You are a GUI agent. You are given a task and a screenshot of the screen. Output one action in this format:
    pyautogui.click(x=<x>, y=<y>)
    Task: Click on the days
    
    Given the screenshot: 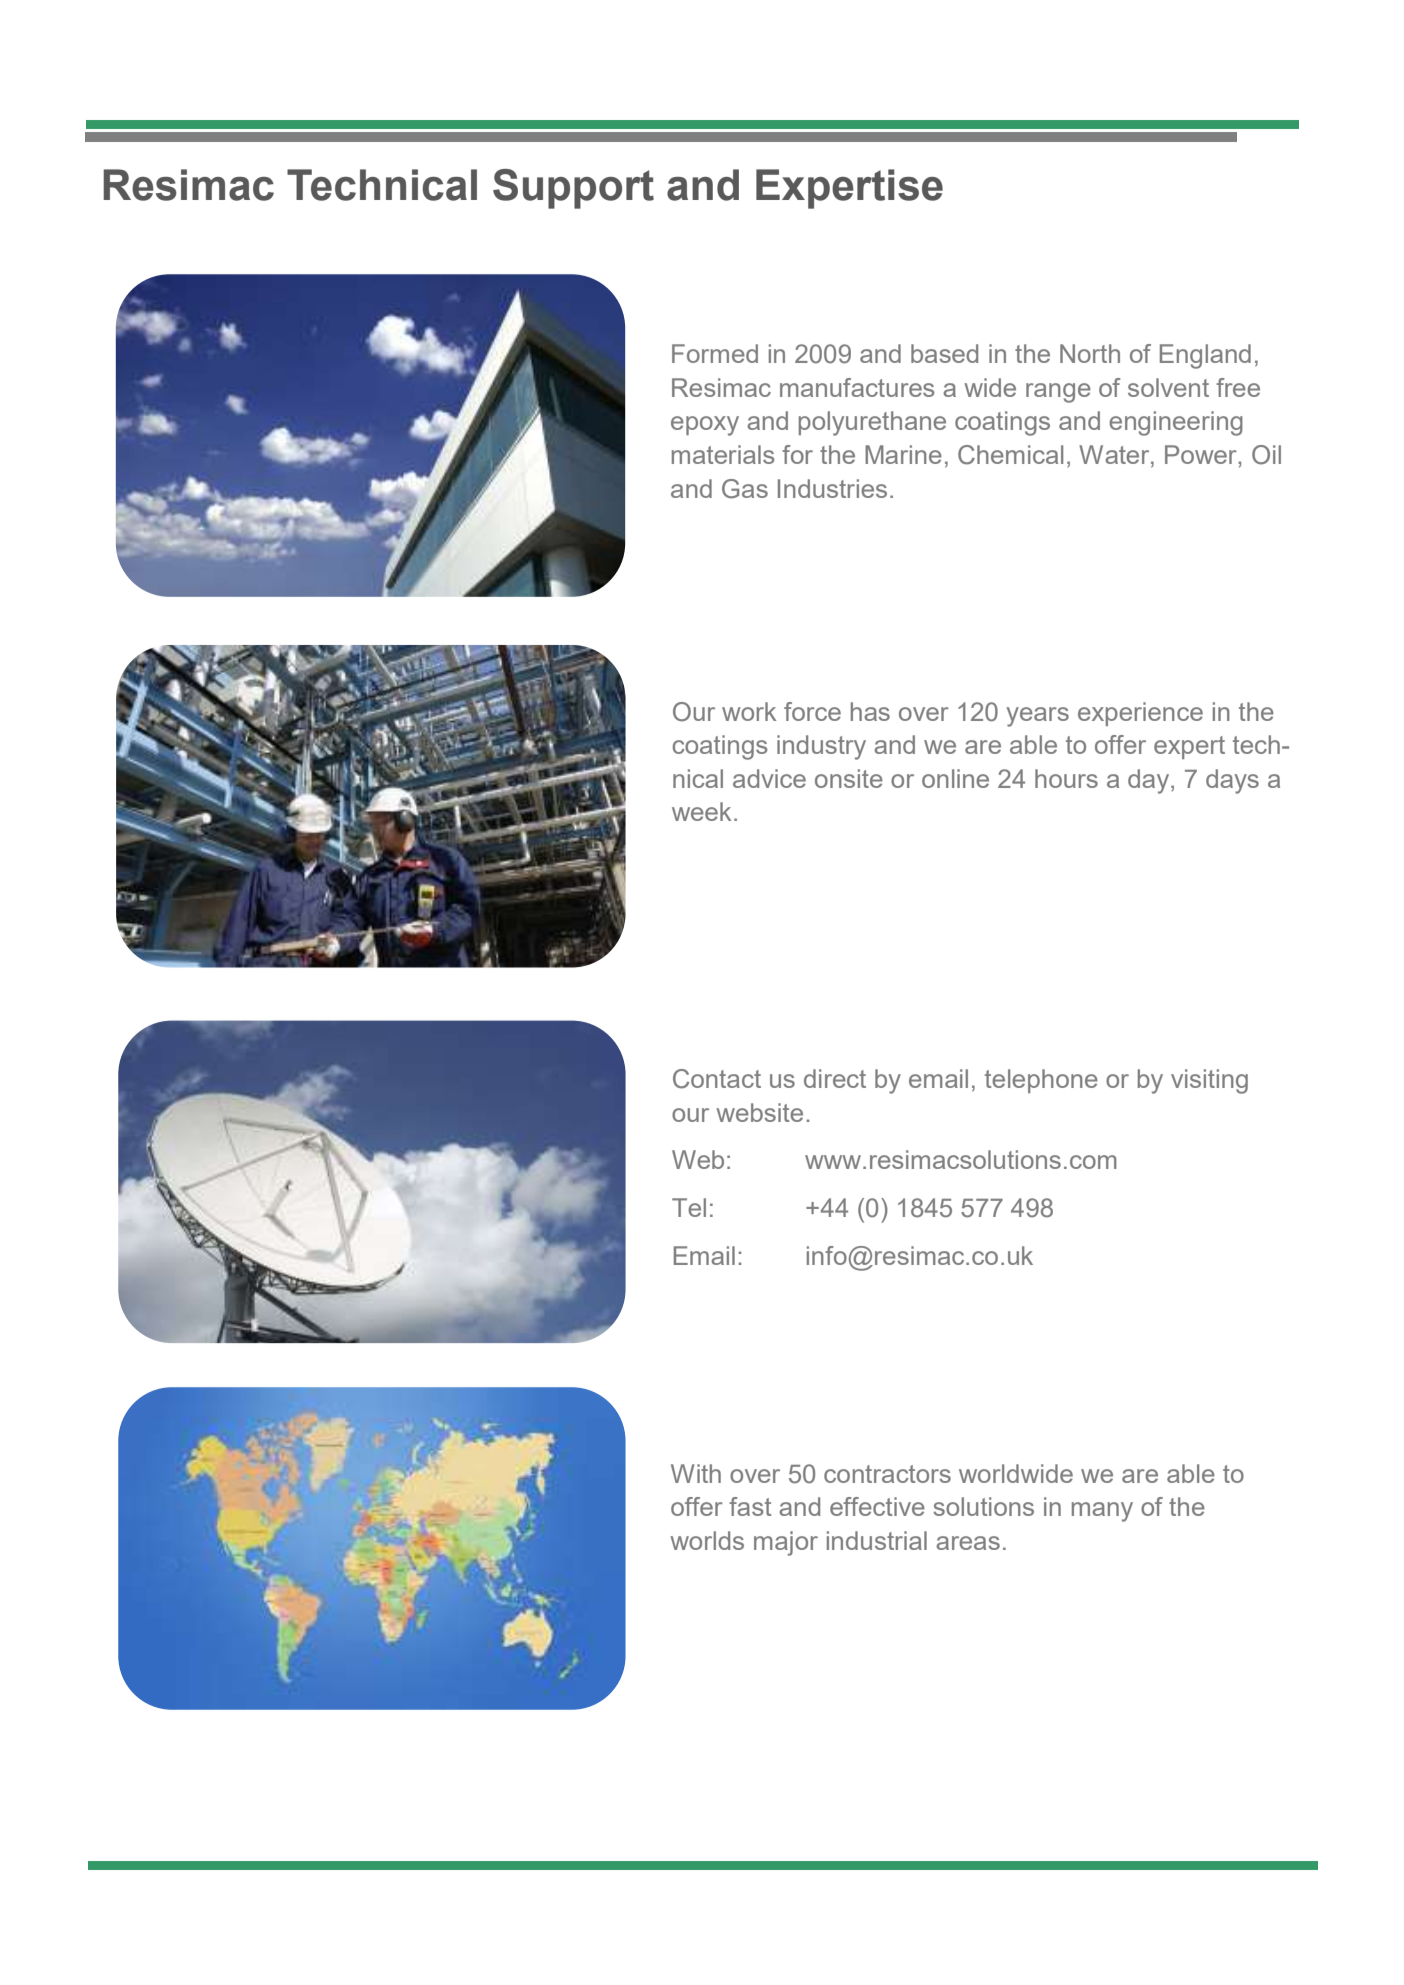 What is the action you would take?
    pyautogui.click(x=1232, y=781)
